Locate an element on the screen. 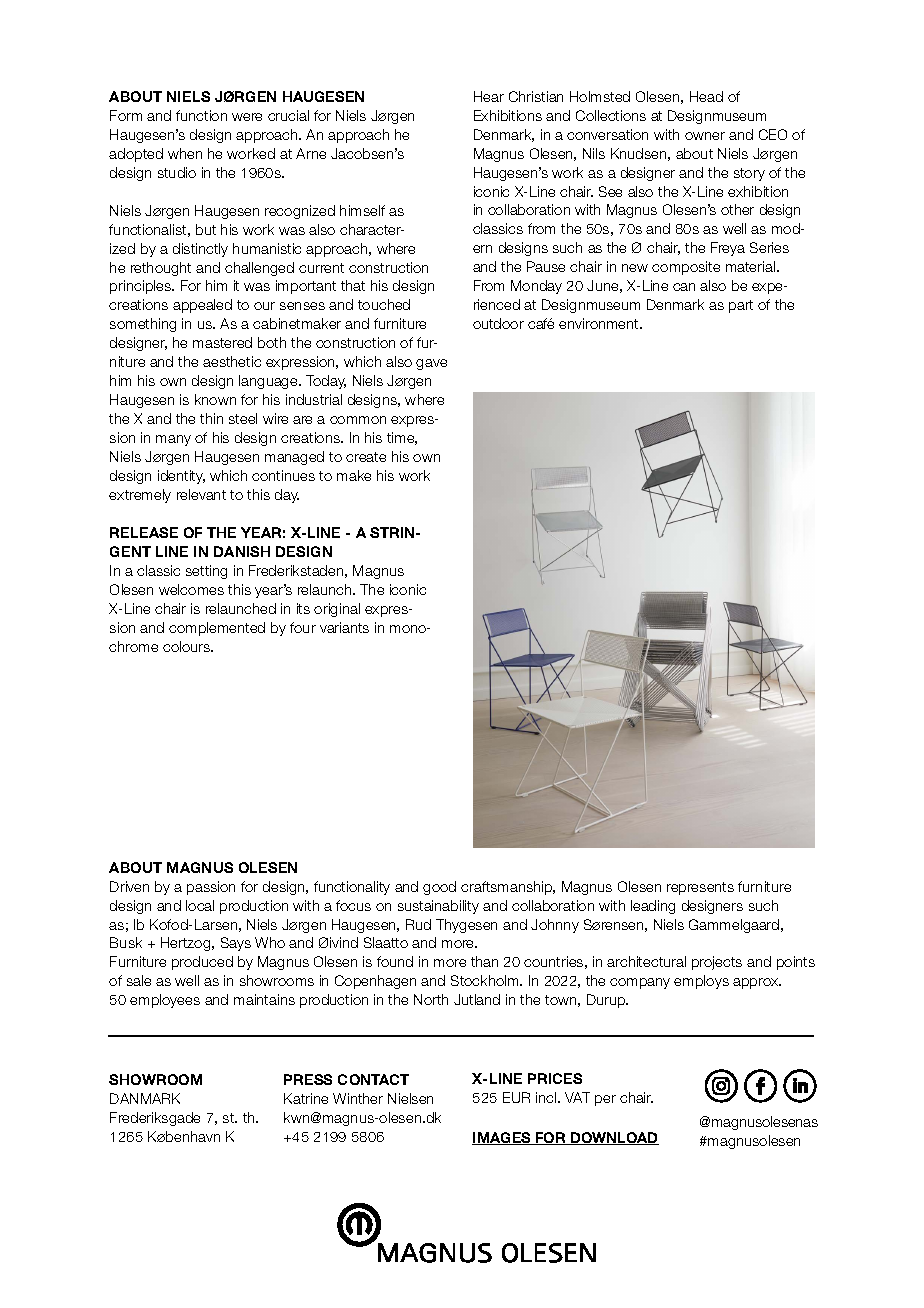 This screenshot has width=924, height=1308. Hear is located at coordinates (489, 96).
